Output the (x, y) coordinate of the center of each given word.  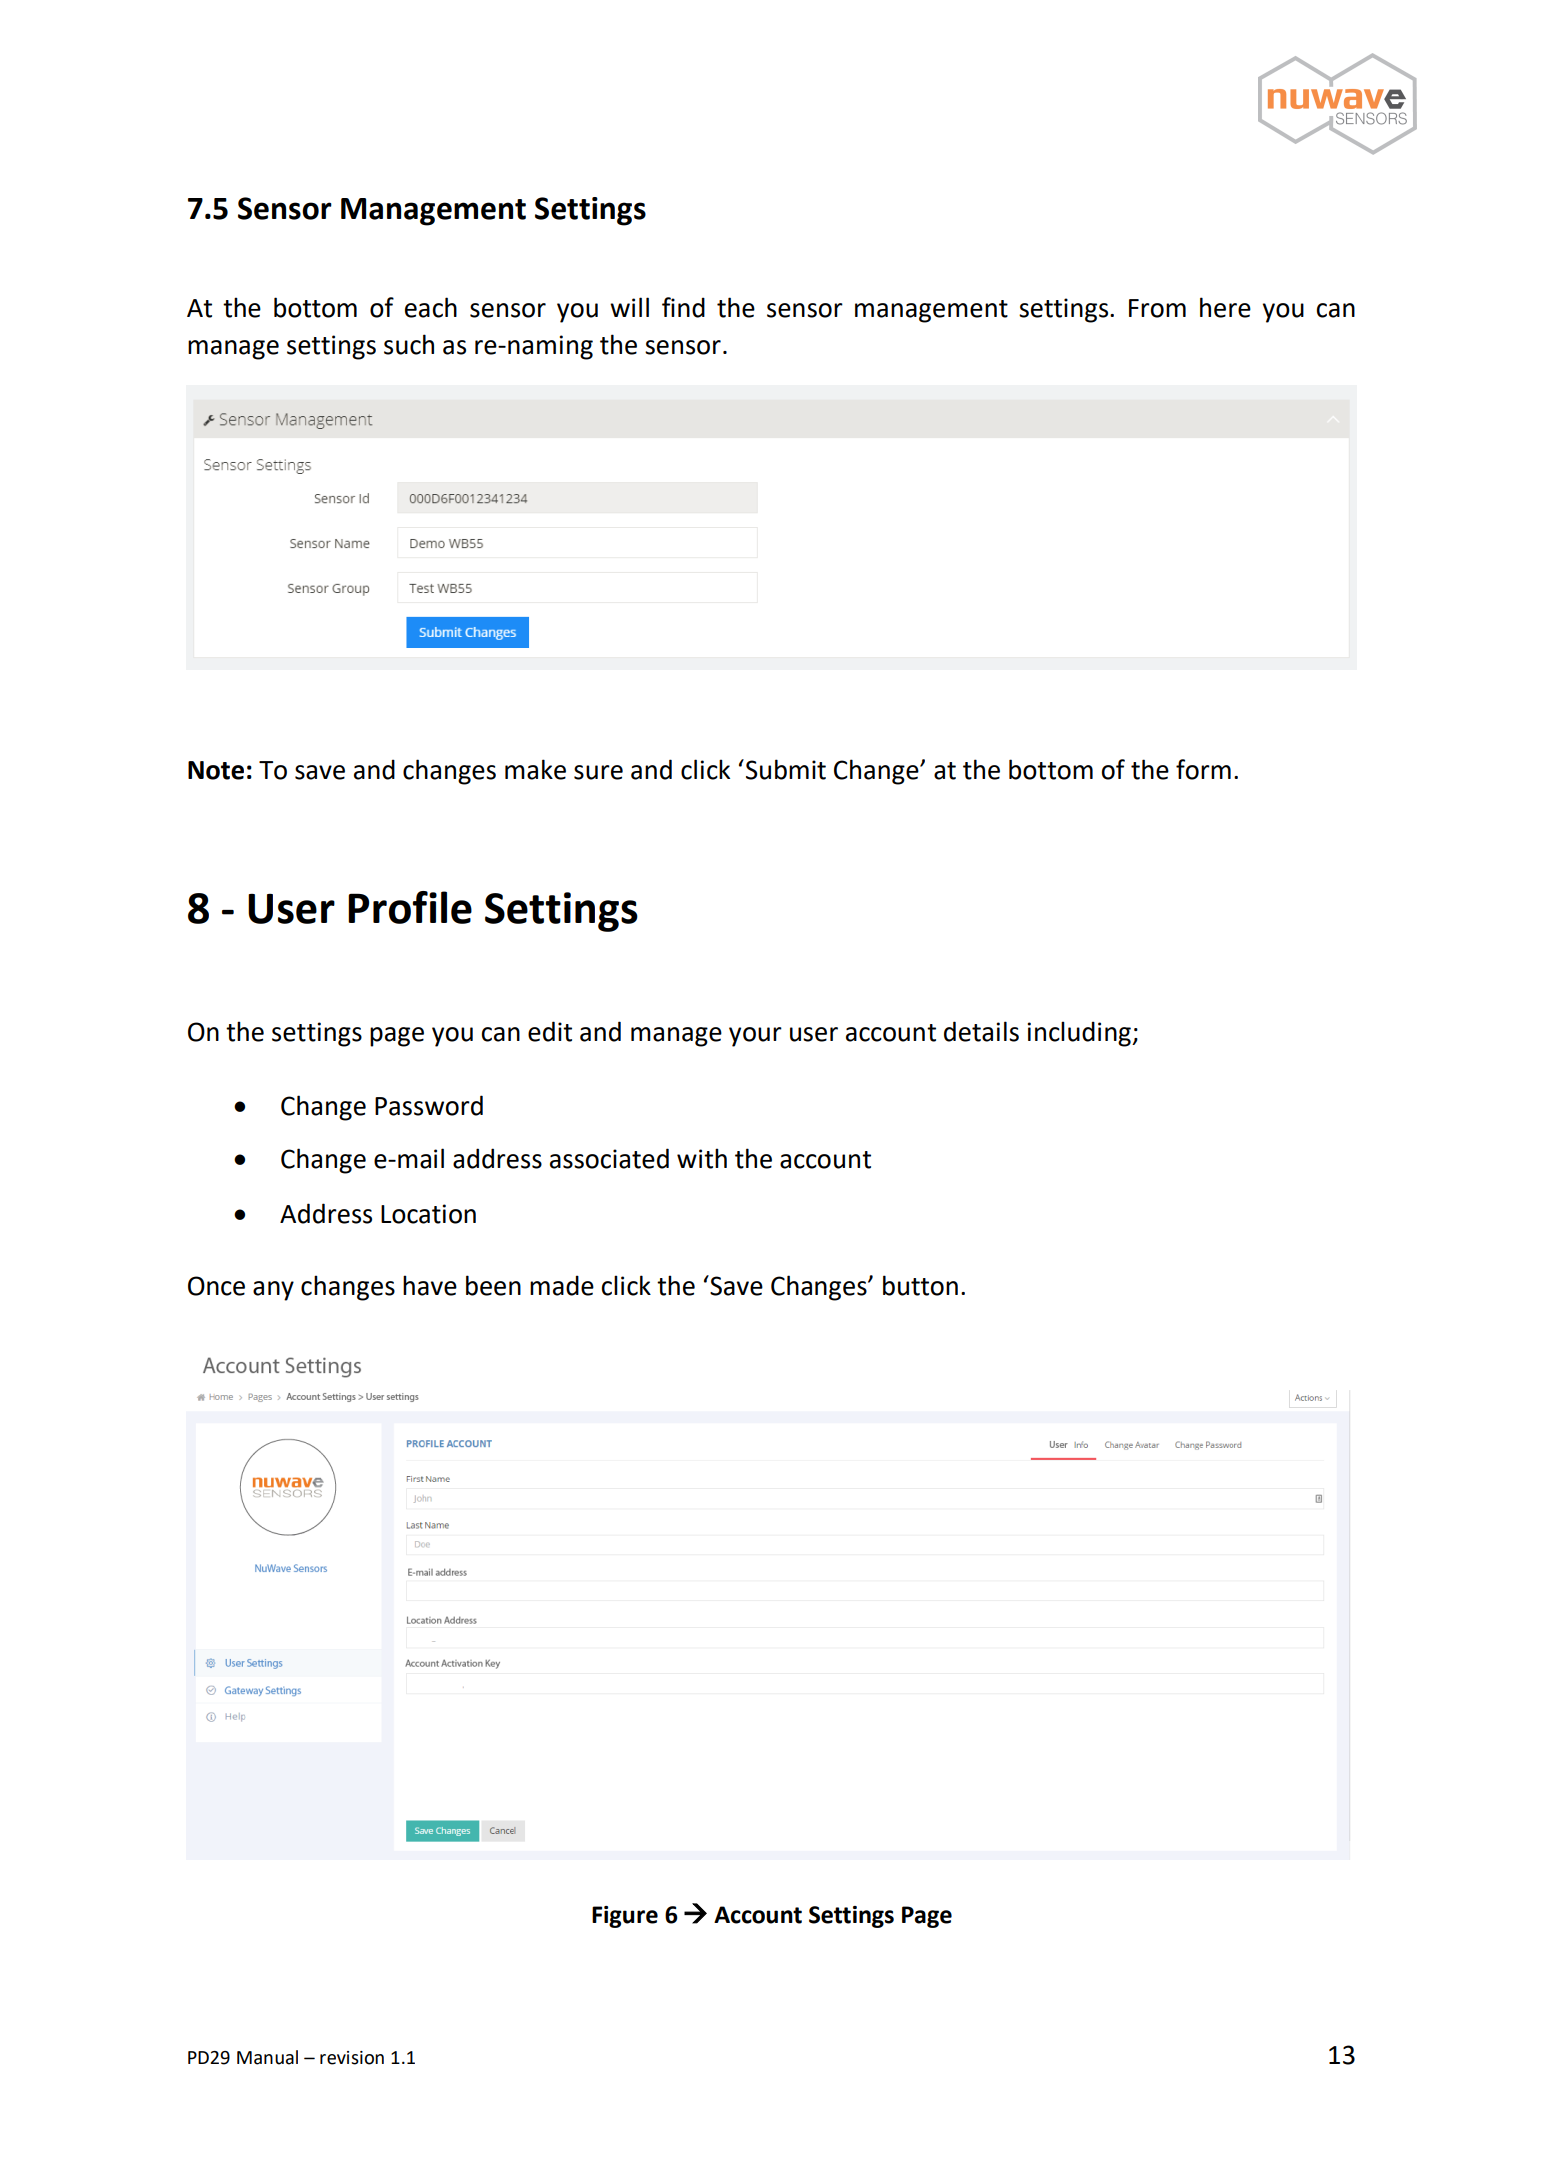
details (981, 1031)
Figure (625, 1917)
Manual (267, 2057)
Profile (410, 907)
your (755, 1037)
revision (352, 2058)
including (1080, 1034)
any (273, 1291)
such (409, 344)
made (562, 1285)
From (1157, 308)
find (683, 307)
